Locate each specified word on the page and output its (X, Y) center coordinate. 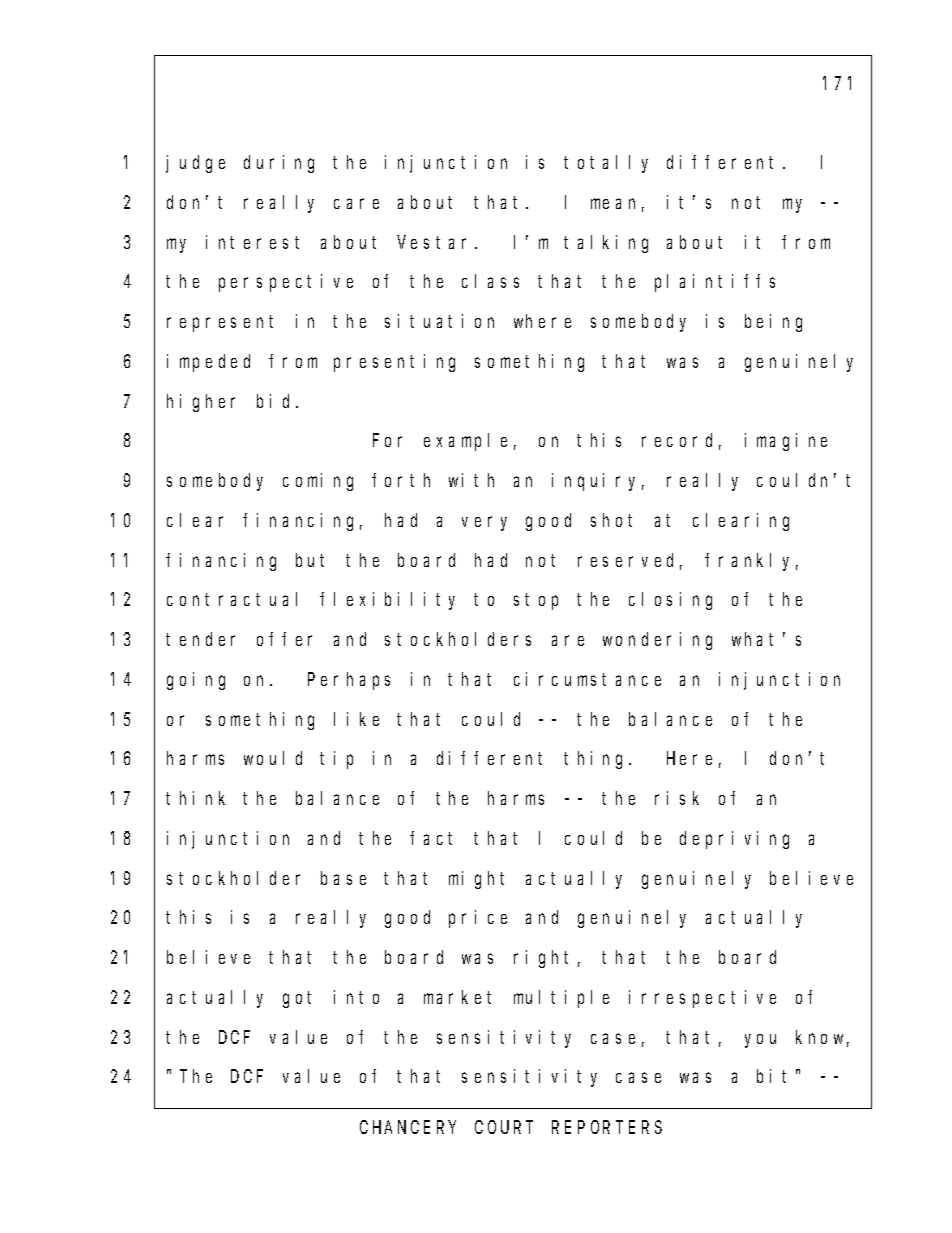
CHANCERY (408, 1127)
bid (273, 401)
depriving (734, 840)
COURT (504, 1127)
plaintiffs (715, 283)
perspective (286, 283)
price (478, 919)
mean (613, 203)
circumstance (587, 679)
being (773, 323)
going (196, 681)
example (465, 442)
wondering (657, 641)
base (343, 878)
